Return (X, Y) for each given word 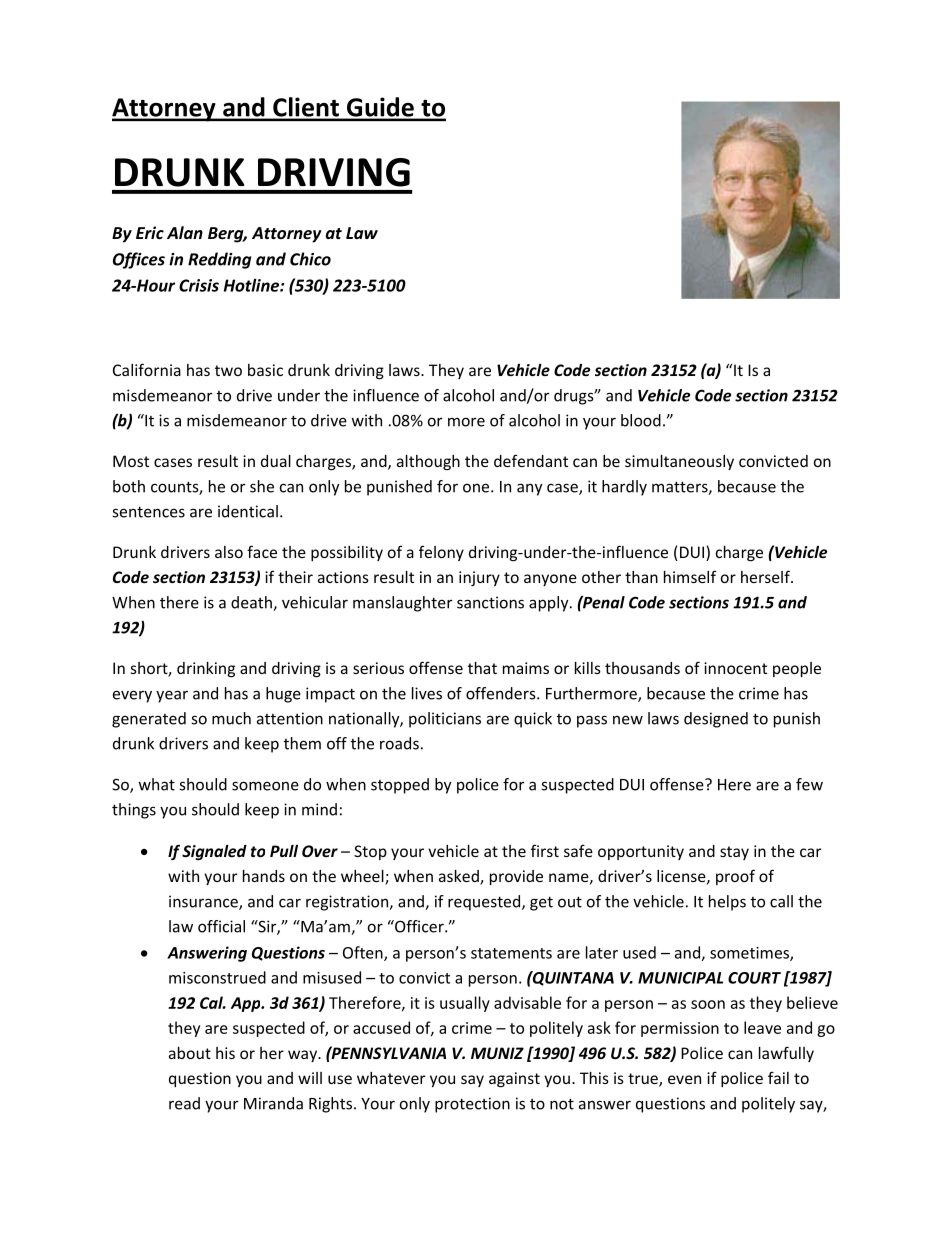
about (190, 1053)
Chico (310, 259)
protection (472, 1105)
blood (641, 420)
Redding (219, 260)
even (684, 1079)
